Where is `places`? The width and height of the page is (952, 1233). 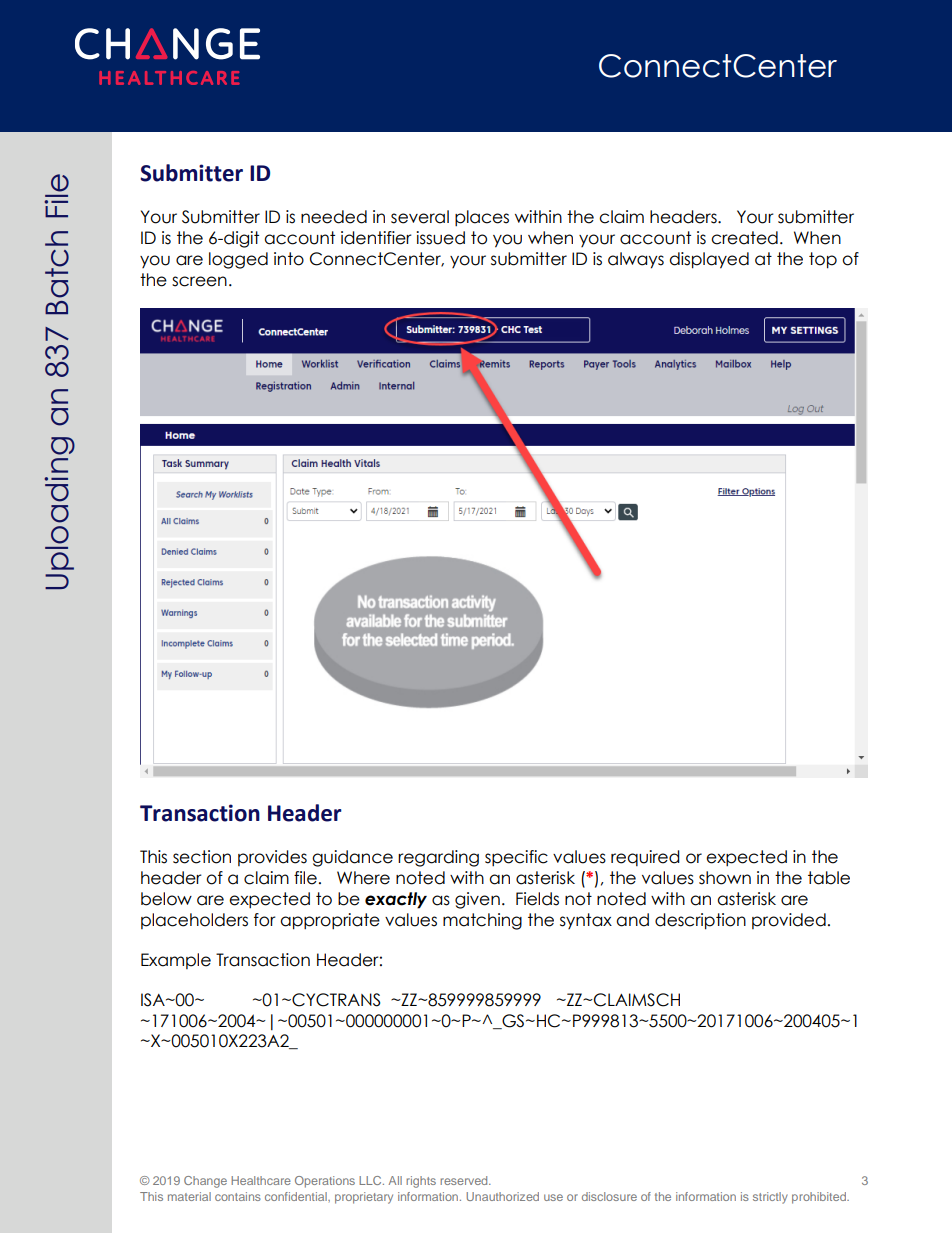
places is located at coordinates (482, 218).
